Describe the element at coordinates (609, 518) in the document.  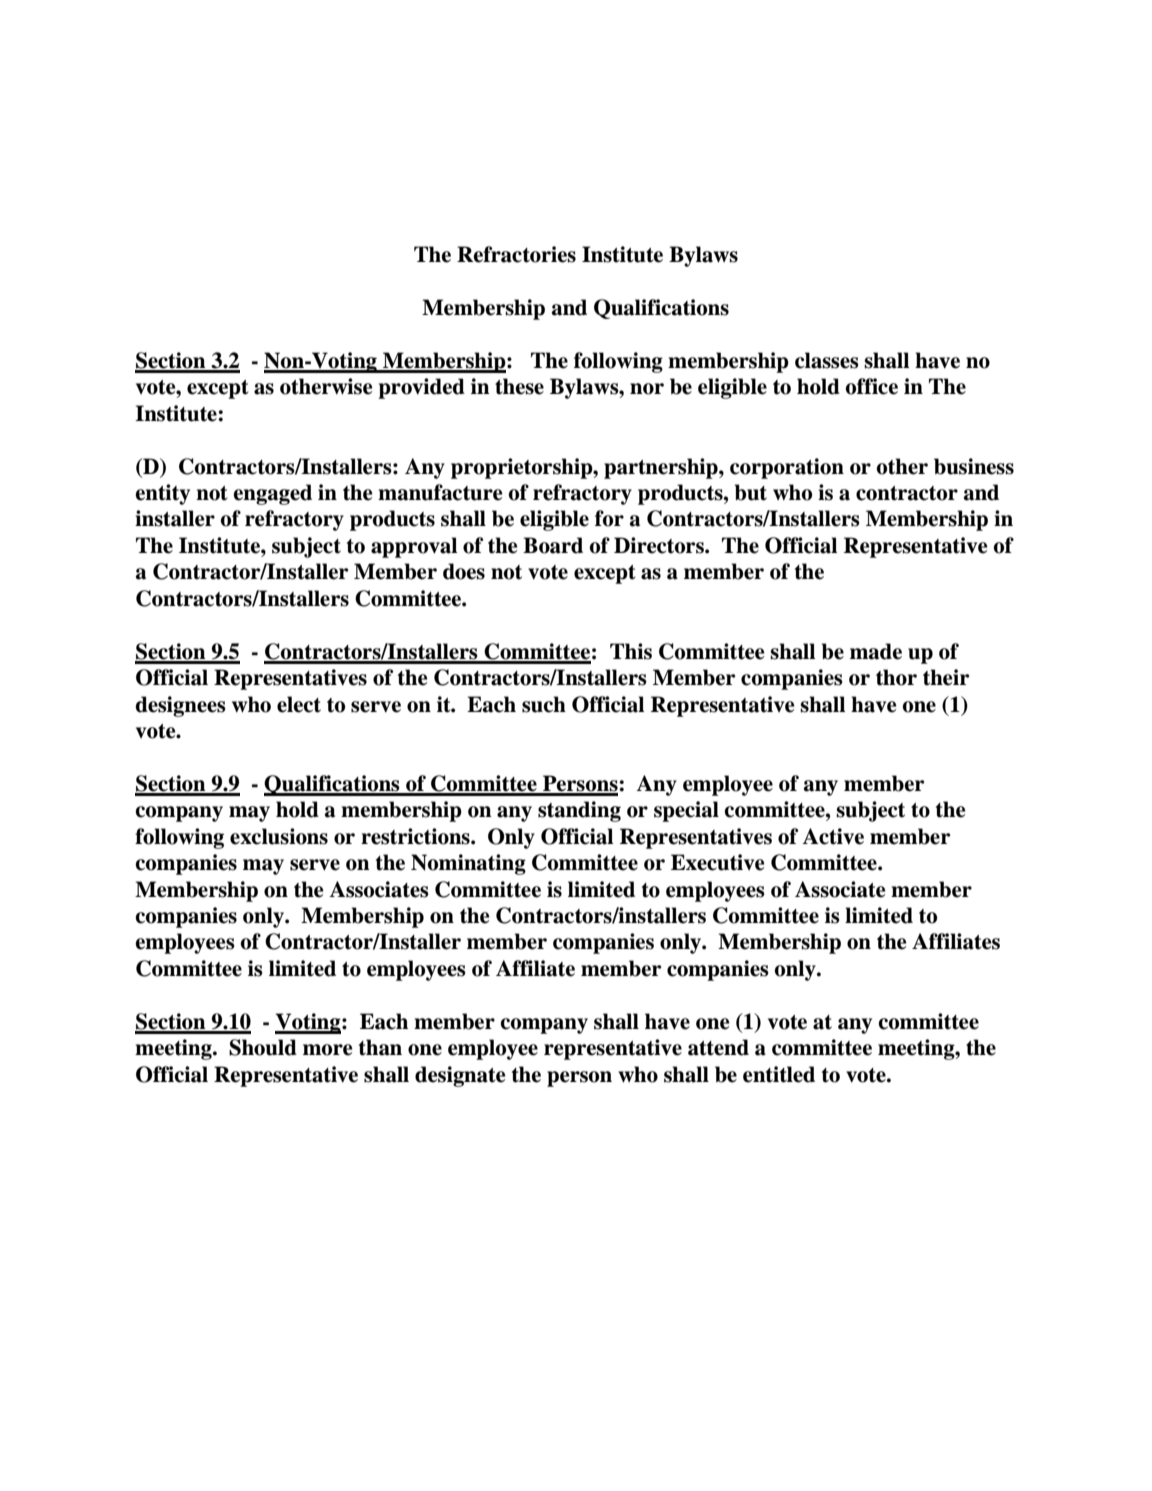
I see `for` at that location.
